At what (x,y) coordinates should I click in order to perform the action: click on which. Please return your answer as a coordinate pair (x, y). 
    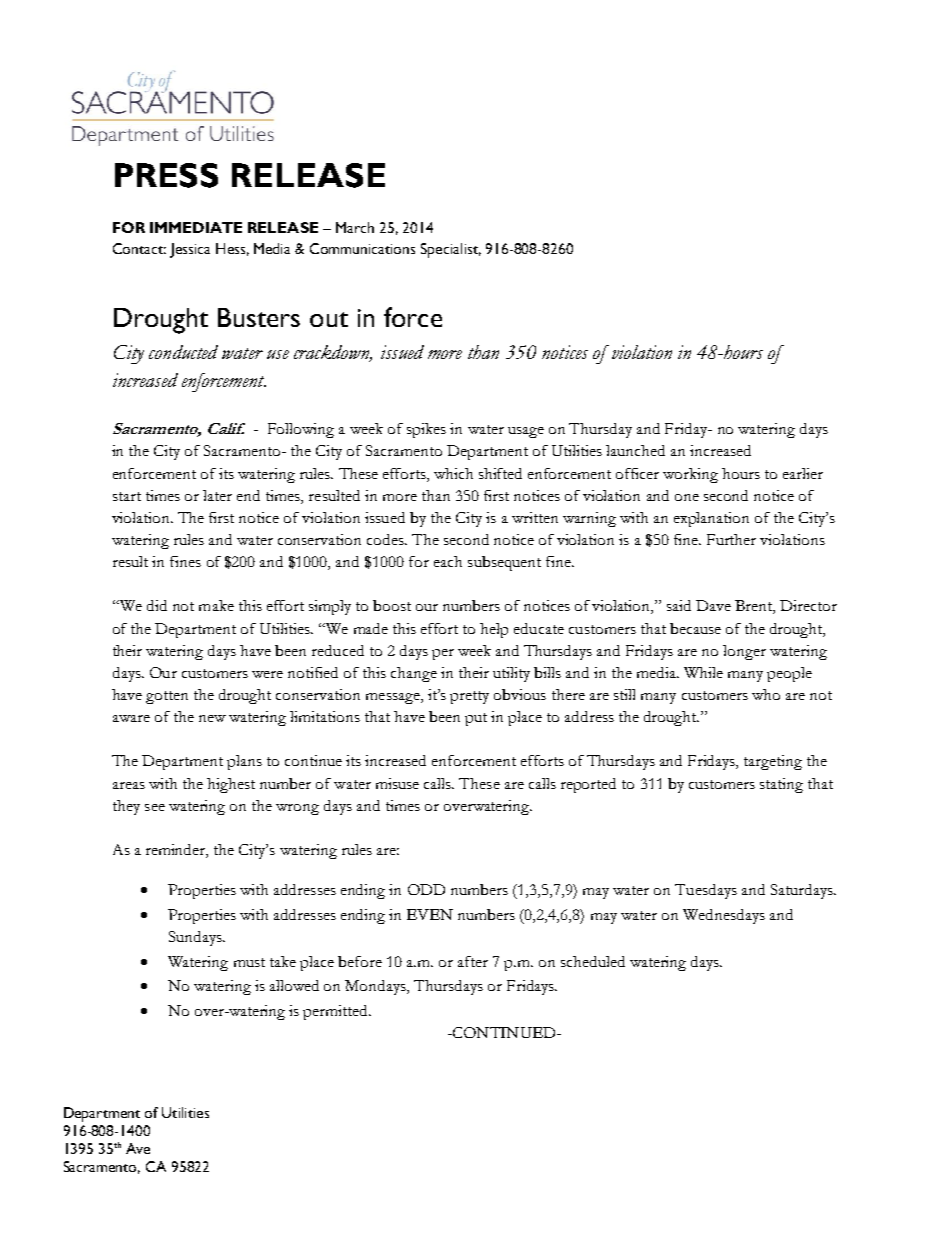
    Looking at the image, I should click on (453, 473).
